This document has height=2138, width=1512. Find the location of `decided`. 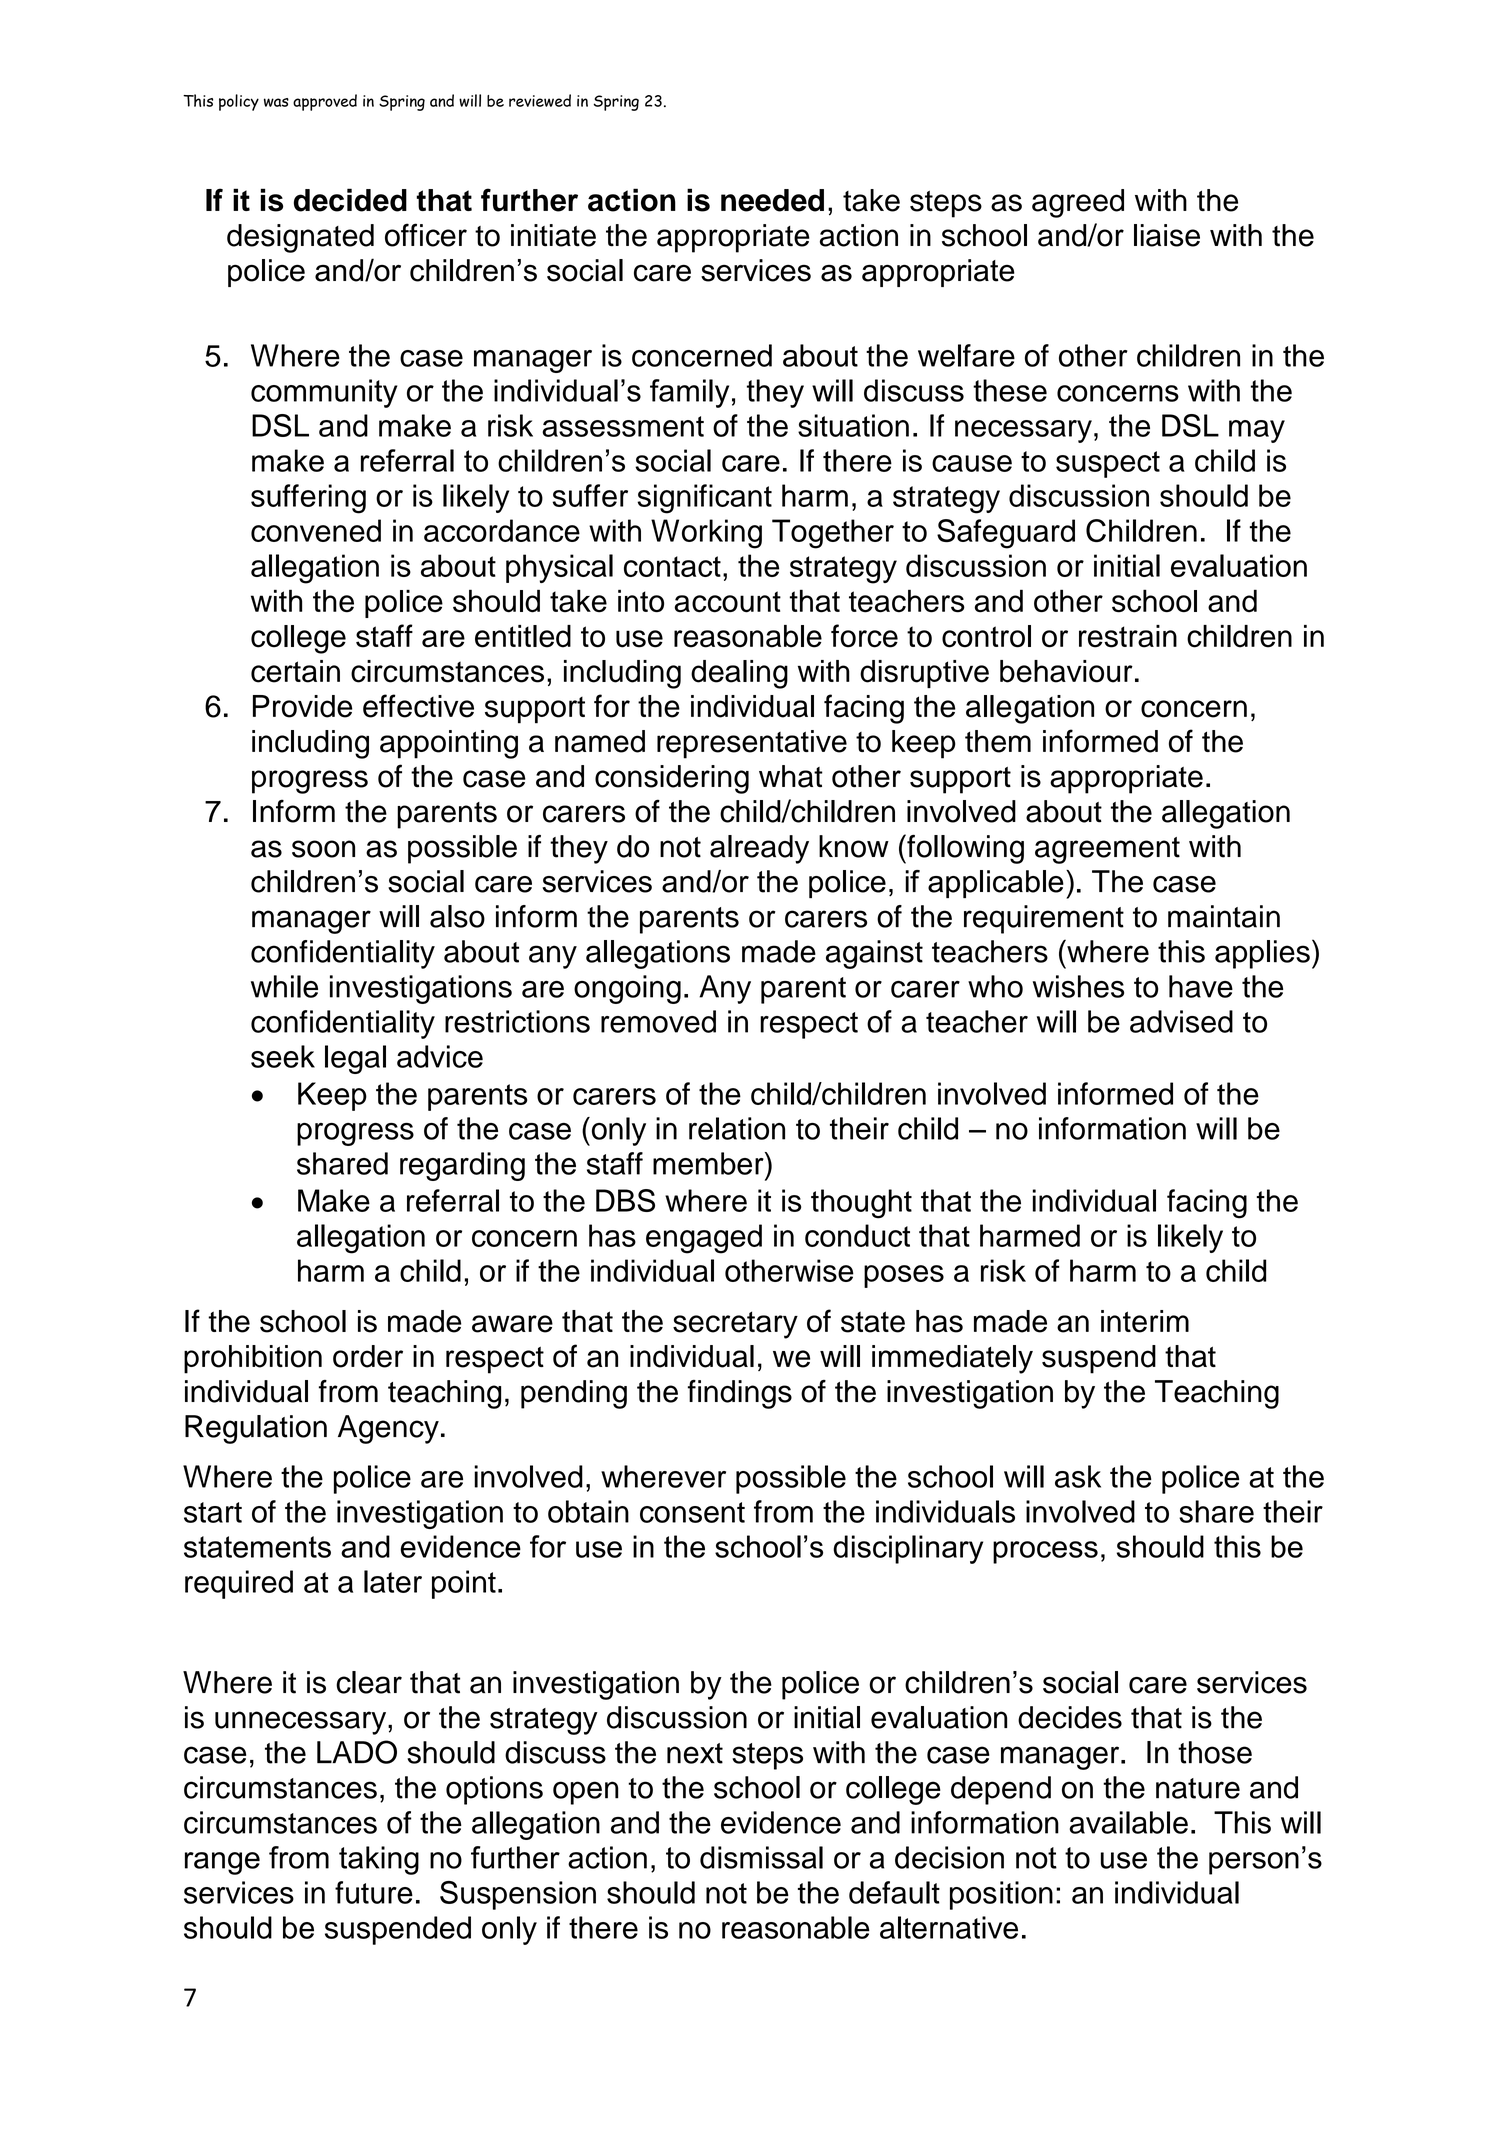

decided is located at coordinates (350, 200).
